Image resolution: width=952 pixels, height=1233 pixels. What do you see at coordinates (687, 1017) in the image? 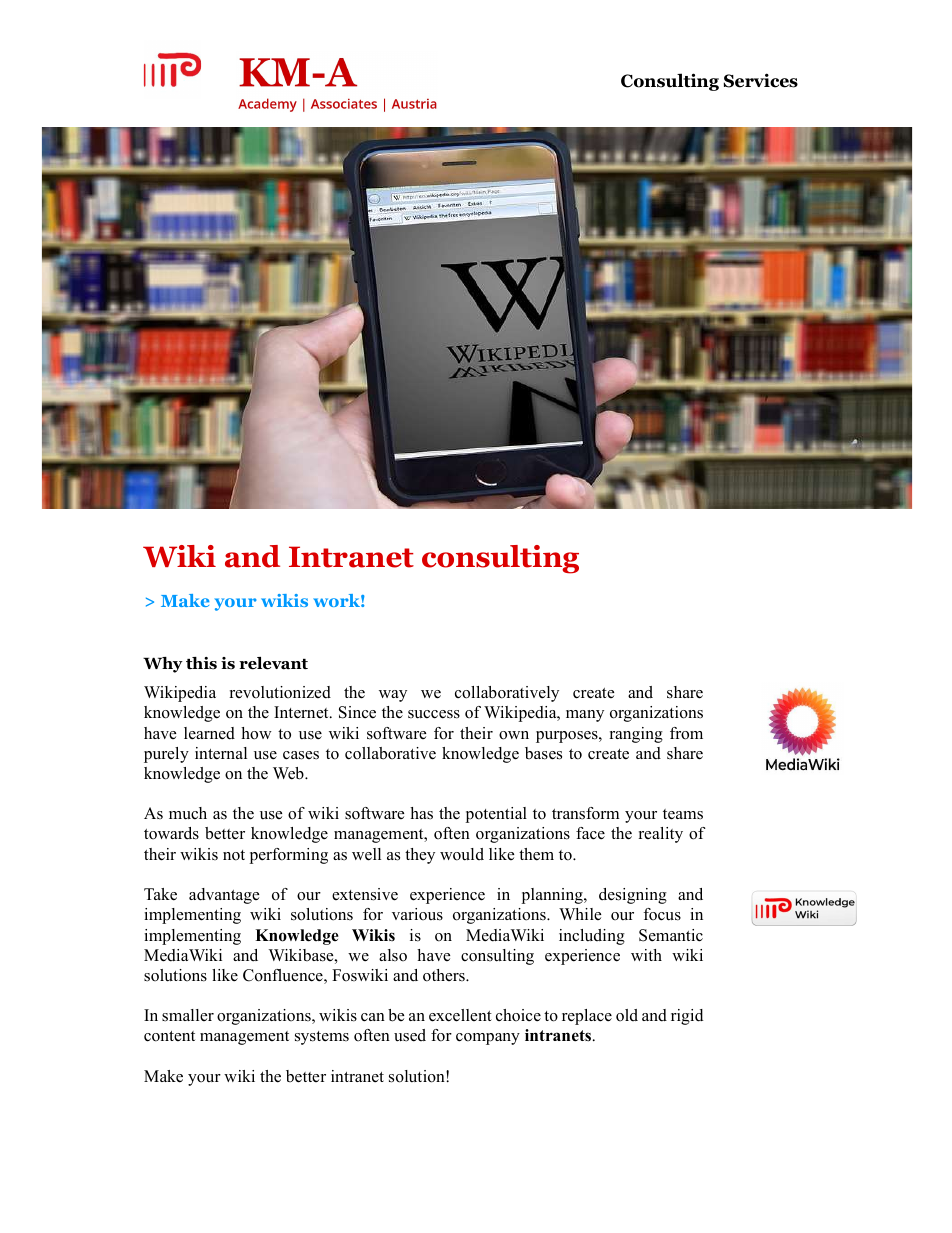
I see `rigid` at bounding box center [687, 1017].
